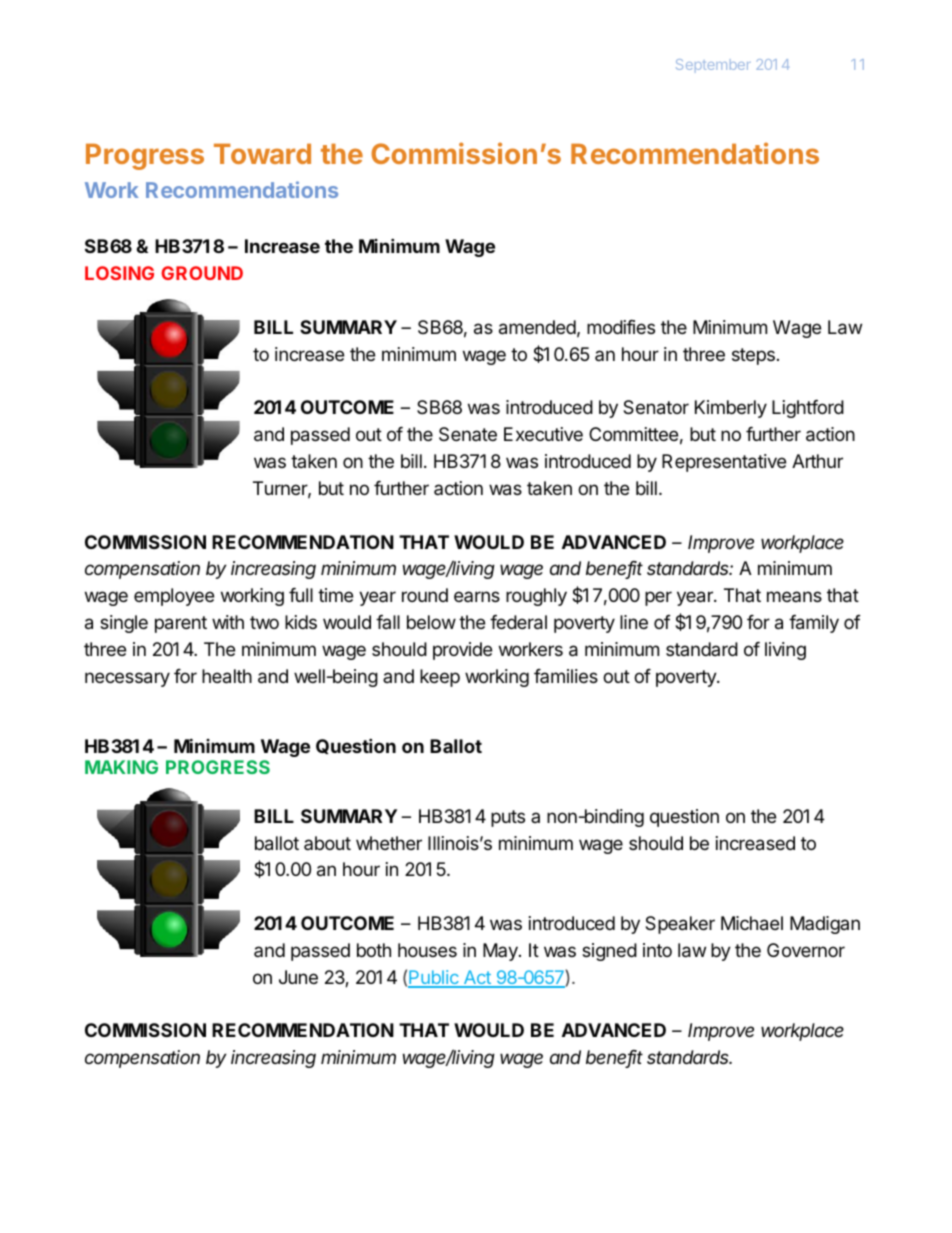  I want to click on modifies, so click(621, 327).
